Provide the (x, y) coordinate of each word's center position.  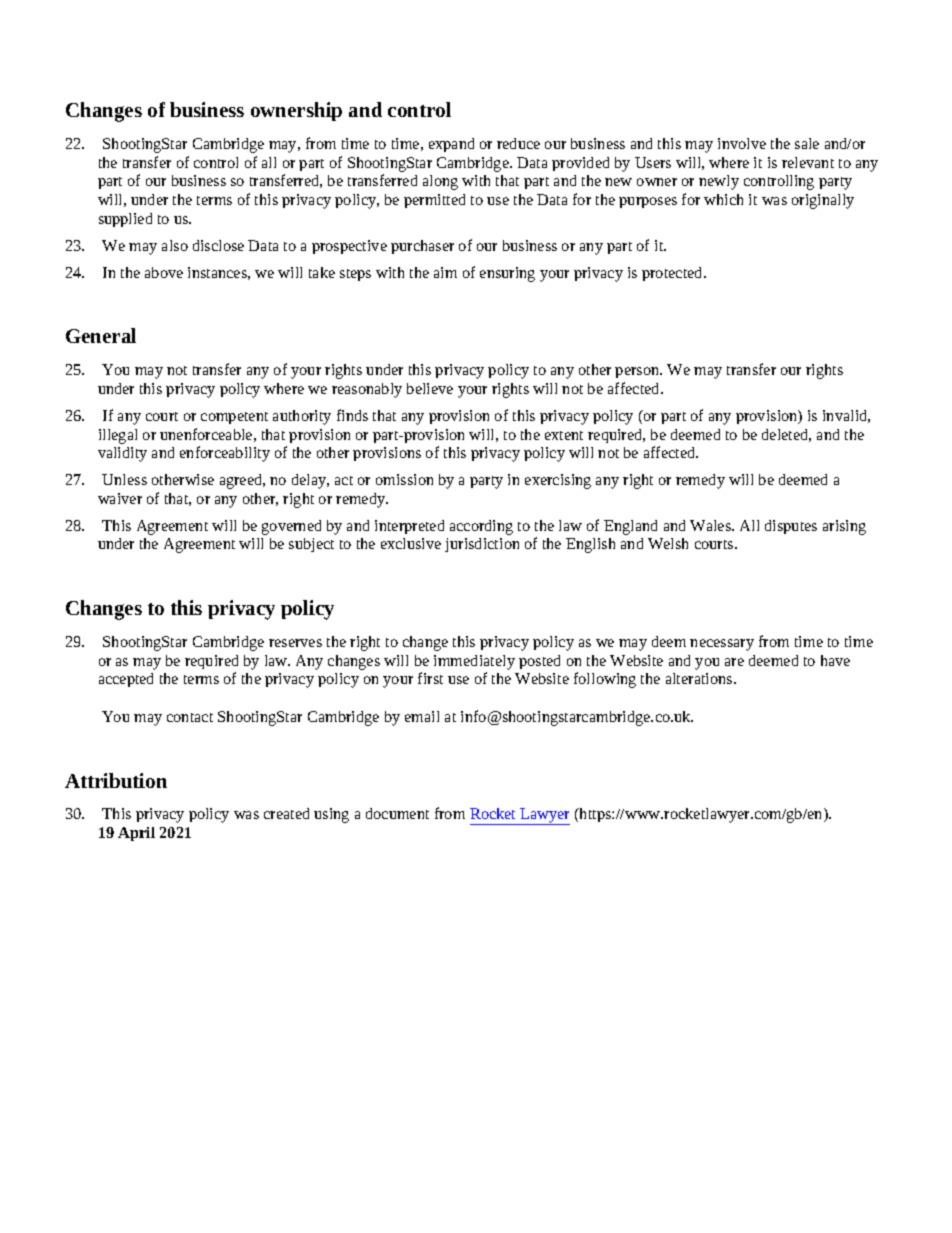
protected (673, 274)
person (638, 372)
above (164, 272)
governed (291, 527)
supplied (125, 220)
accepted (126, 680)
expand (451, 145)
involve (742, 143)
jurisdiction (482, 545)
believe (430, 388)
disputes (791, 527)
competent (234, 418)
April (136, 834)
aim (445, 272)
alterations (700, 678)
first (430, 678)
